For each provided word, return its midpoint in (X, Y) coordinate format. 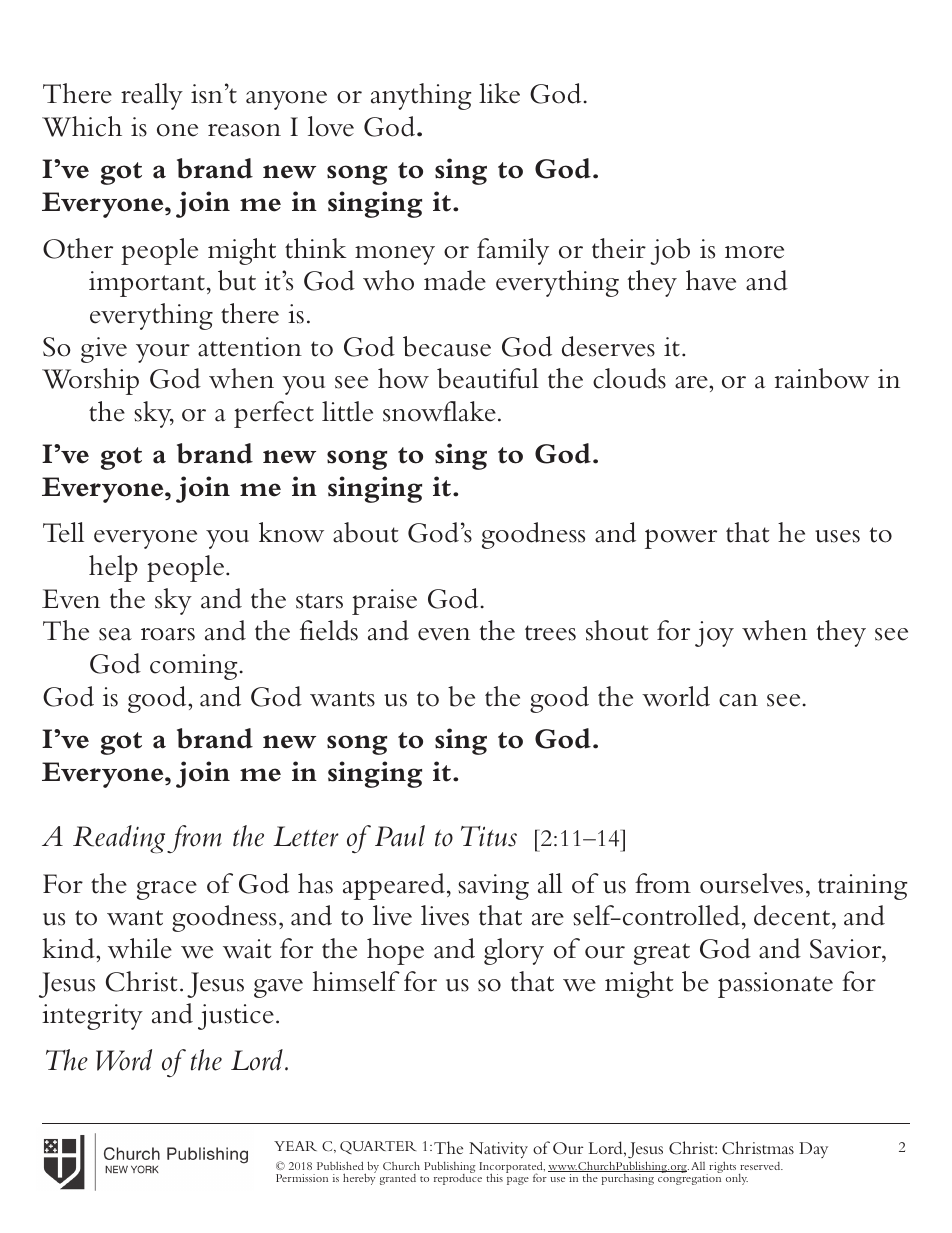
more (754, 252)
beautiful (488, 378)
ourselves (751, 883)
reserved (761, 1166)
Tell (63, 532)
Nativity (498, 1150)
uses (837, 536)
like (499, 93)
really (152, 96)
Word (124, 1060)
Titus (489, 836)
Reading (119, 839)
